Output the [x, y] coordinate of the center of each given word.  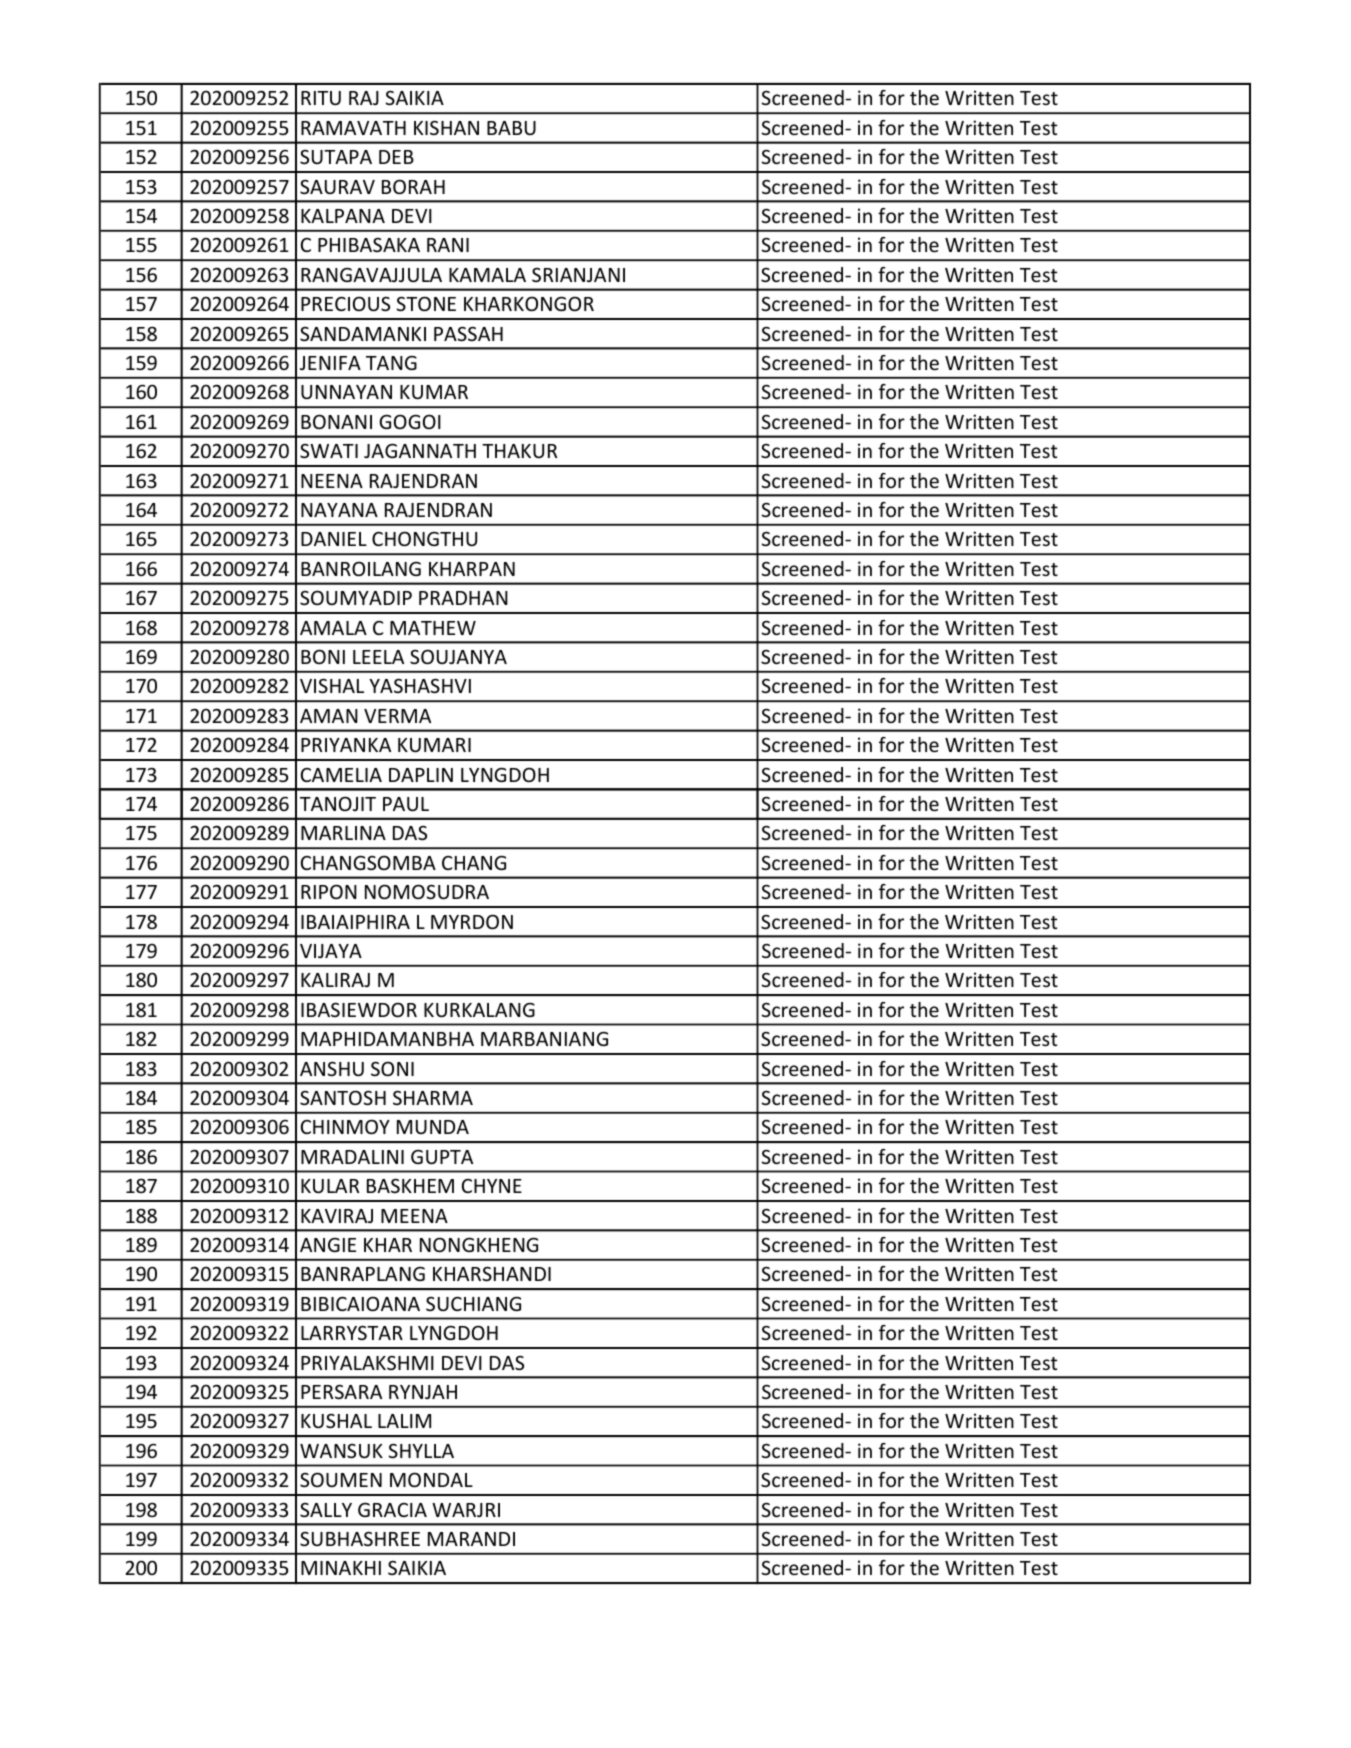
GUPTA [442, 1157]
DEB [396, 157]
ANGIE [328, 1245]
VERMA [397, 716]
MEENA [414, 1216]
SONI [392, 1068]
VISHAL [332, 685]
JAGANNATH [420, 450]
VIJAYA [331, 951]
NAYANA [339, 510]
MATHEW [433, 628]
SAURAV [337, 186]
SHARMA [433, 1097]
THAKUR [519, 451]
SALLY [326, 1509]
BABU [511, 128]
